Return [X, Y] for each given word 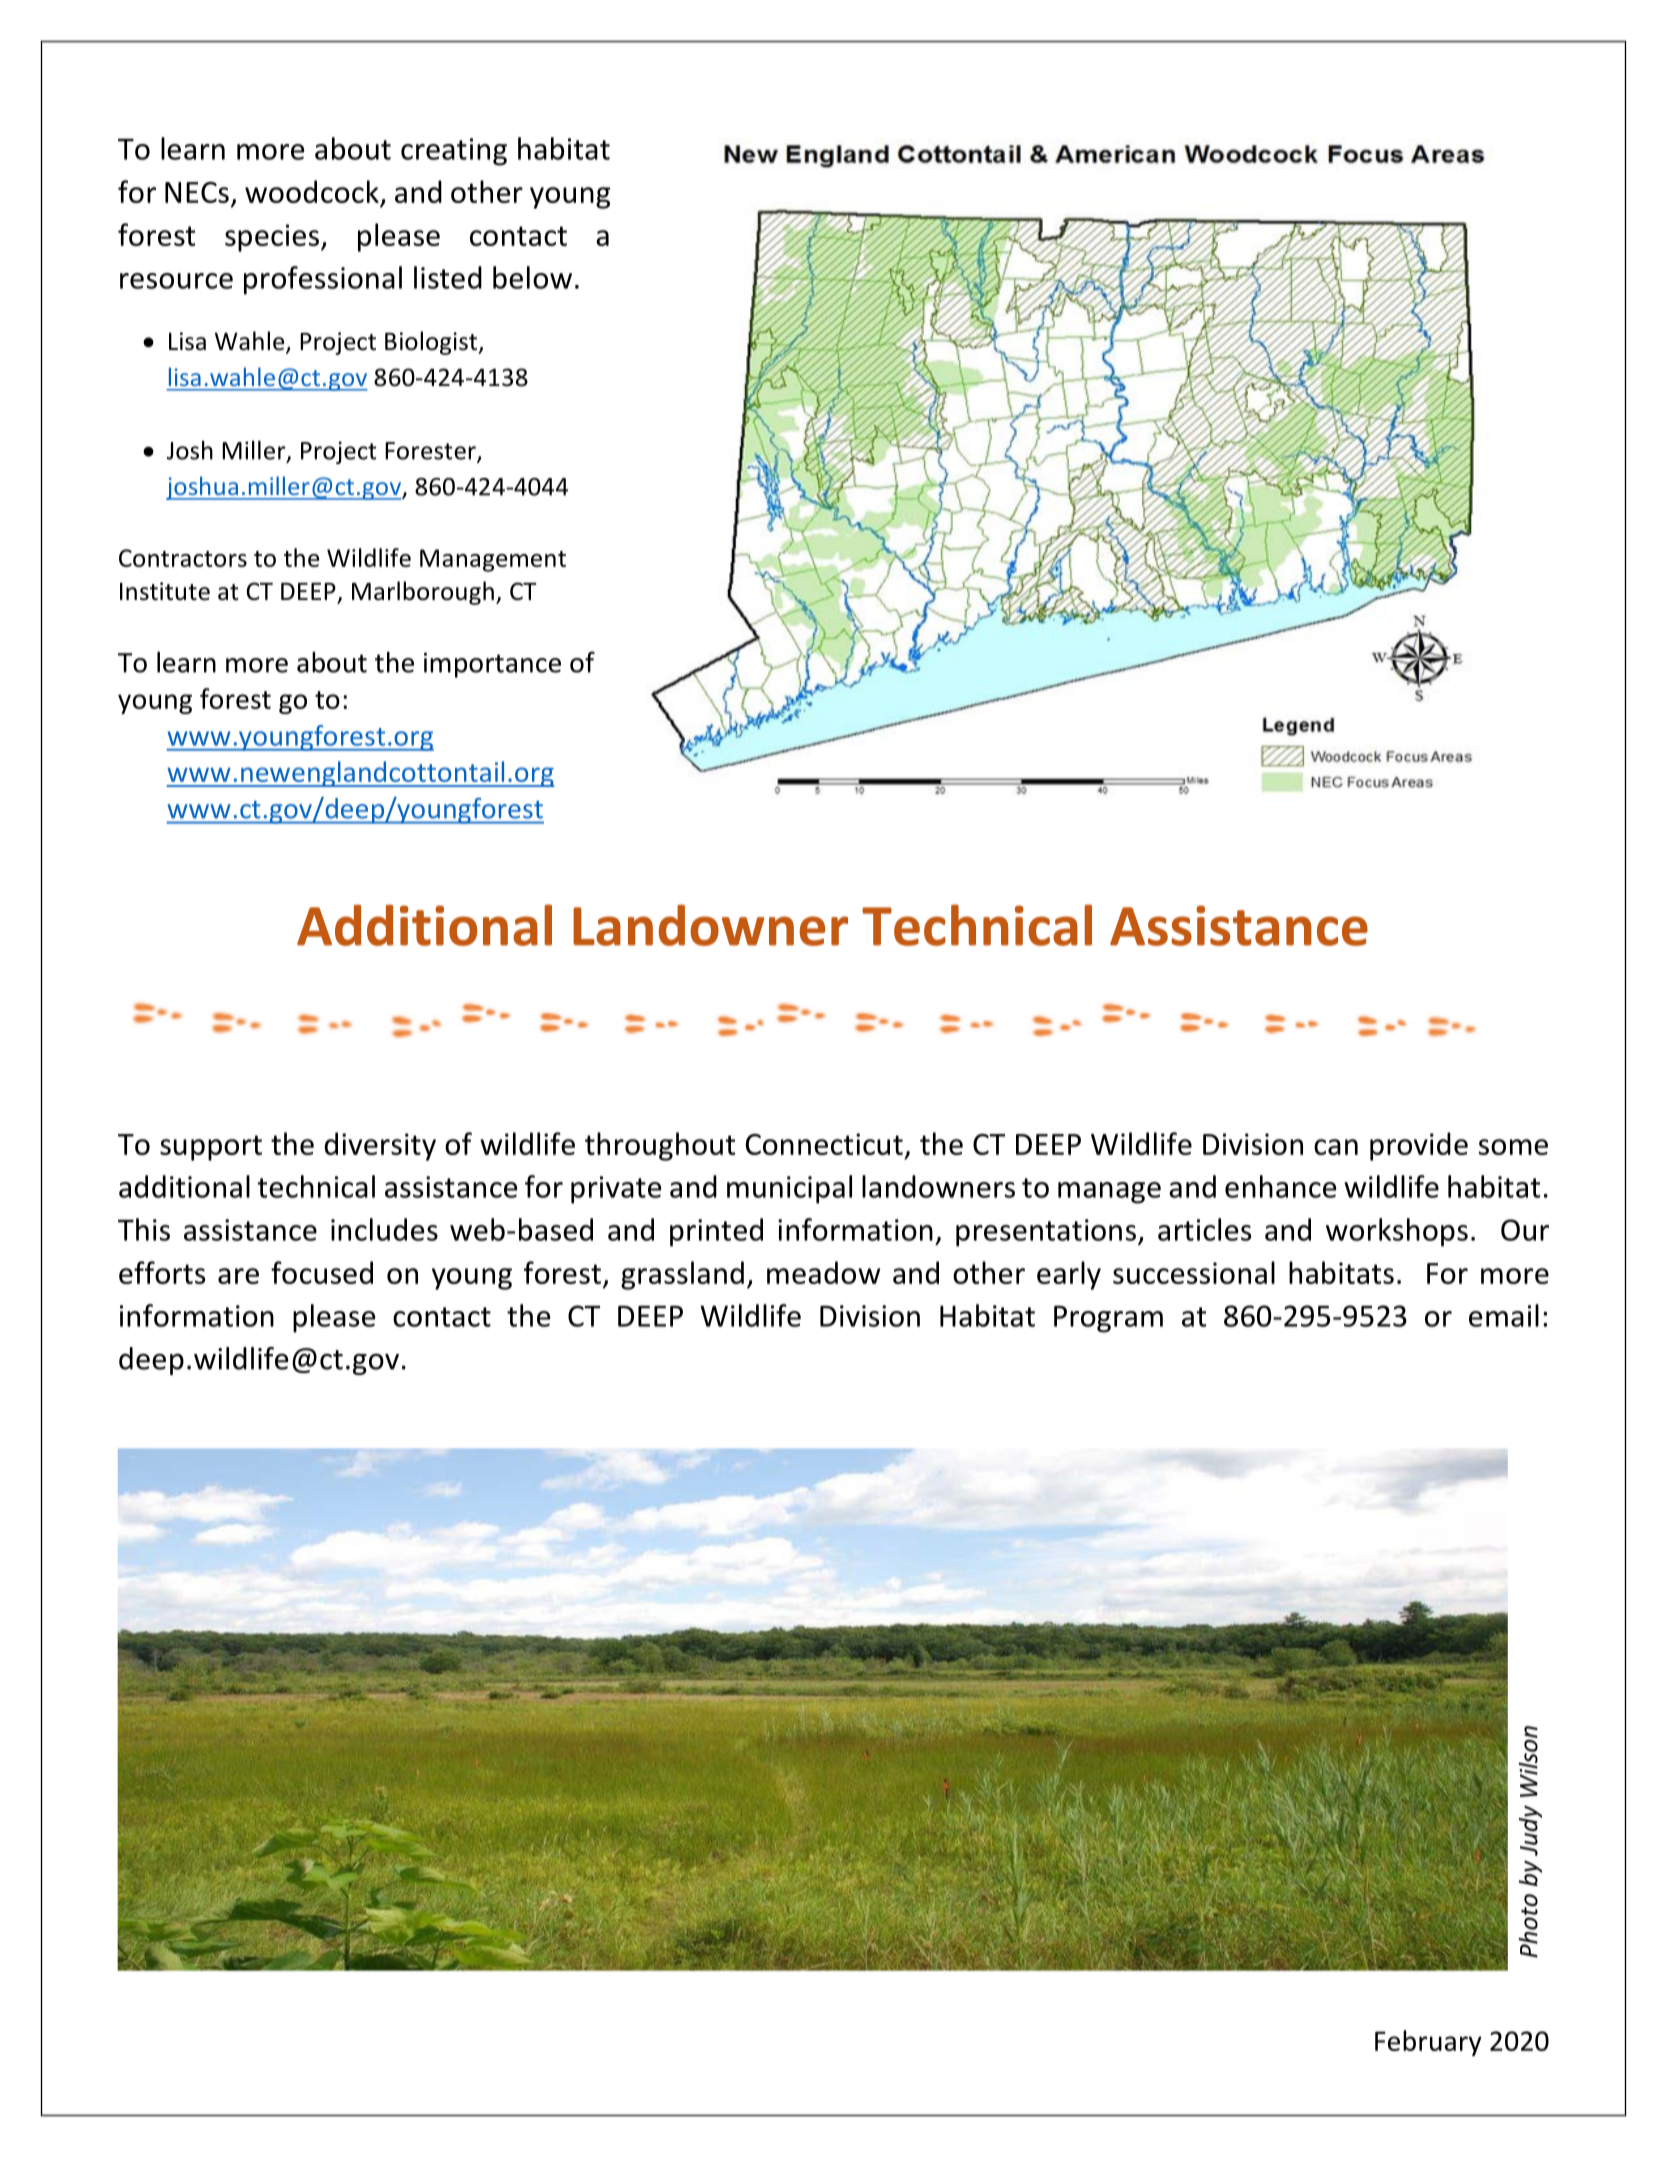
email [1504, 1315]
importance [492, 665]
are [238, 1276]
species [273, 238]
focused [322, 1272]
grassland [682, 1275]
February [1428, 2043]
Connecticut [824, 1144]
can [1336, 1147]
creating [454, 152]
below [532, 277]
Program [1108, 1319]
